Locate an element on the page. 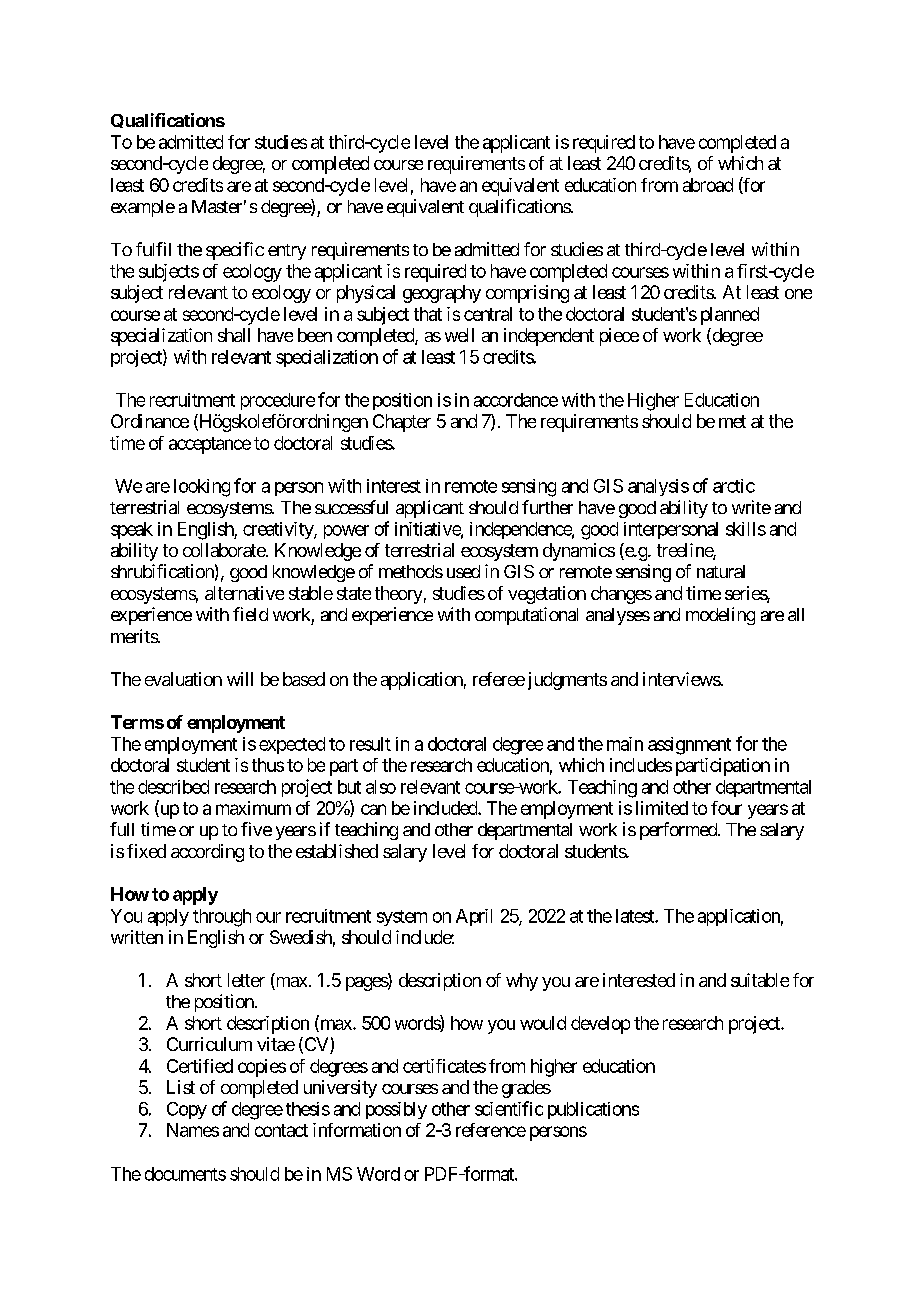 The width and height of the image is (924, 1308). geography is located at coordinates (442, 294).
